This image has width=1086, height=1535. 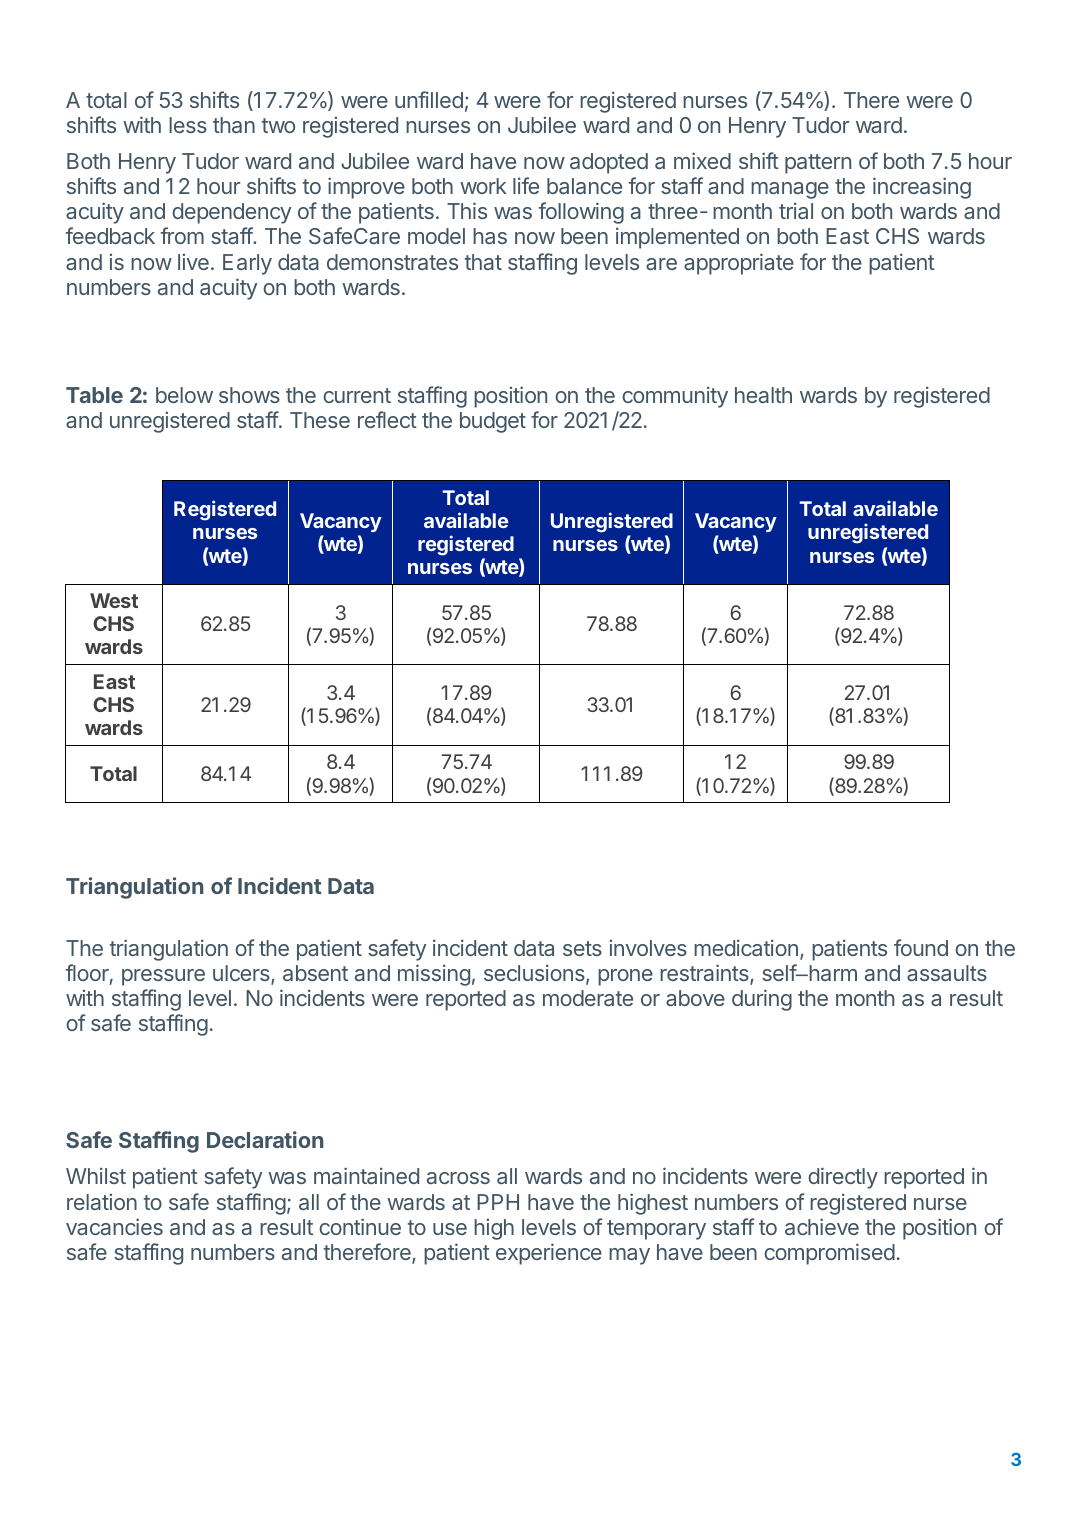 I want to click on less, so click(x=188, y=125).
